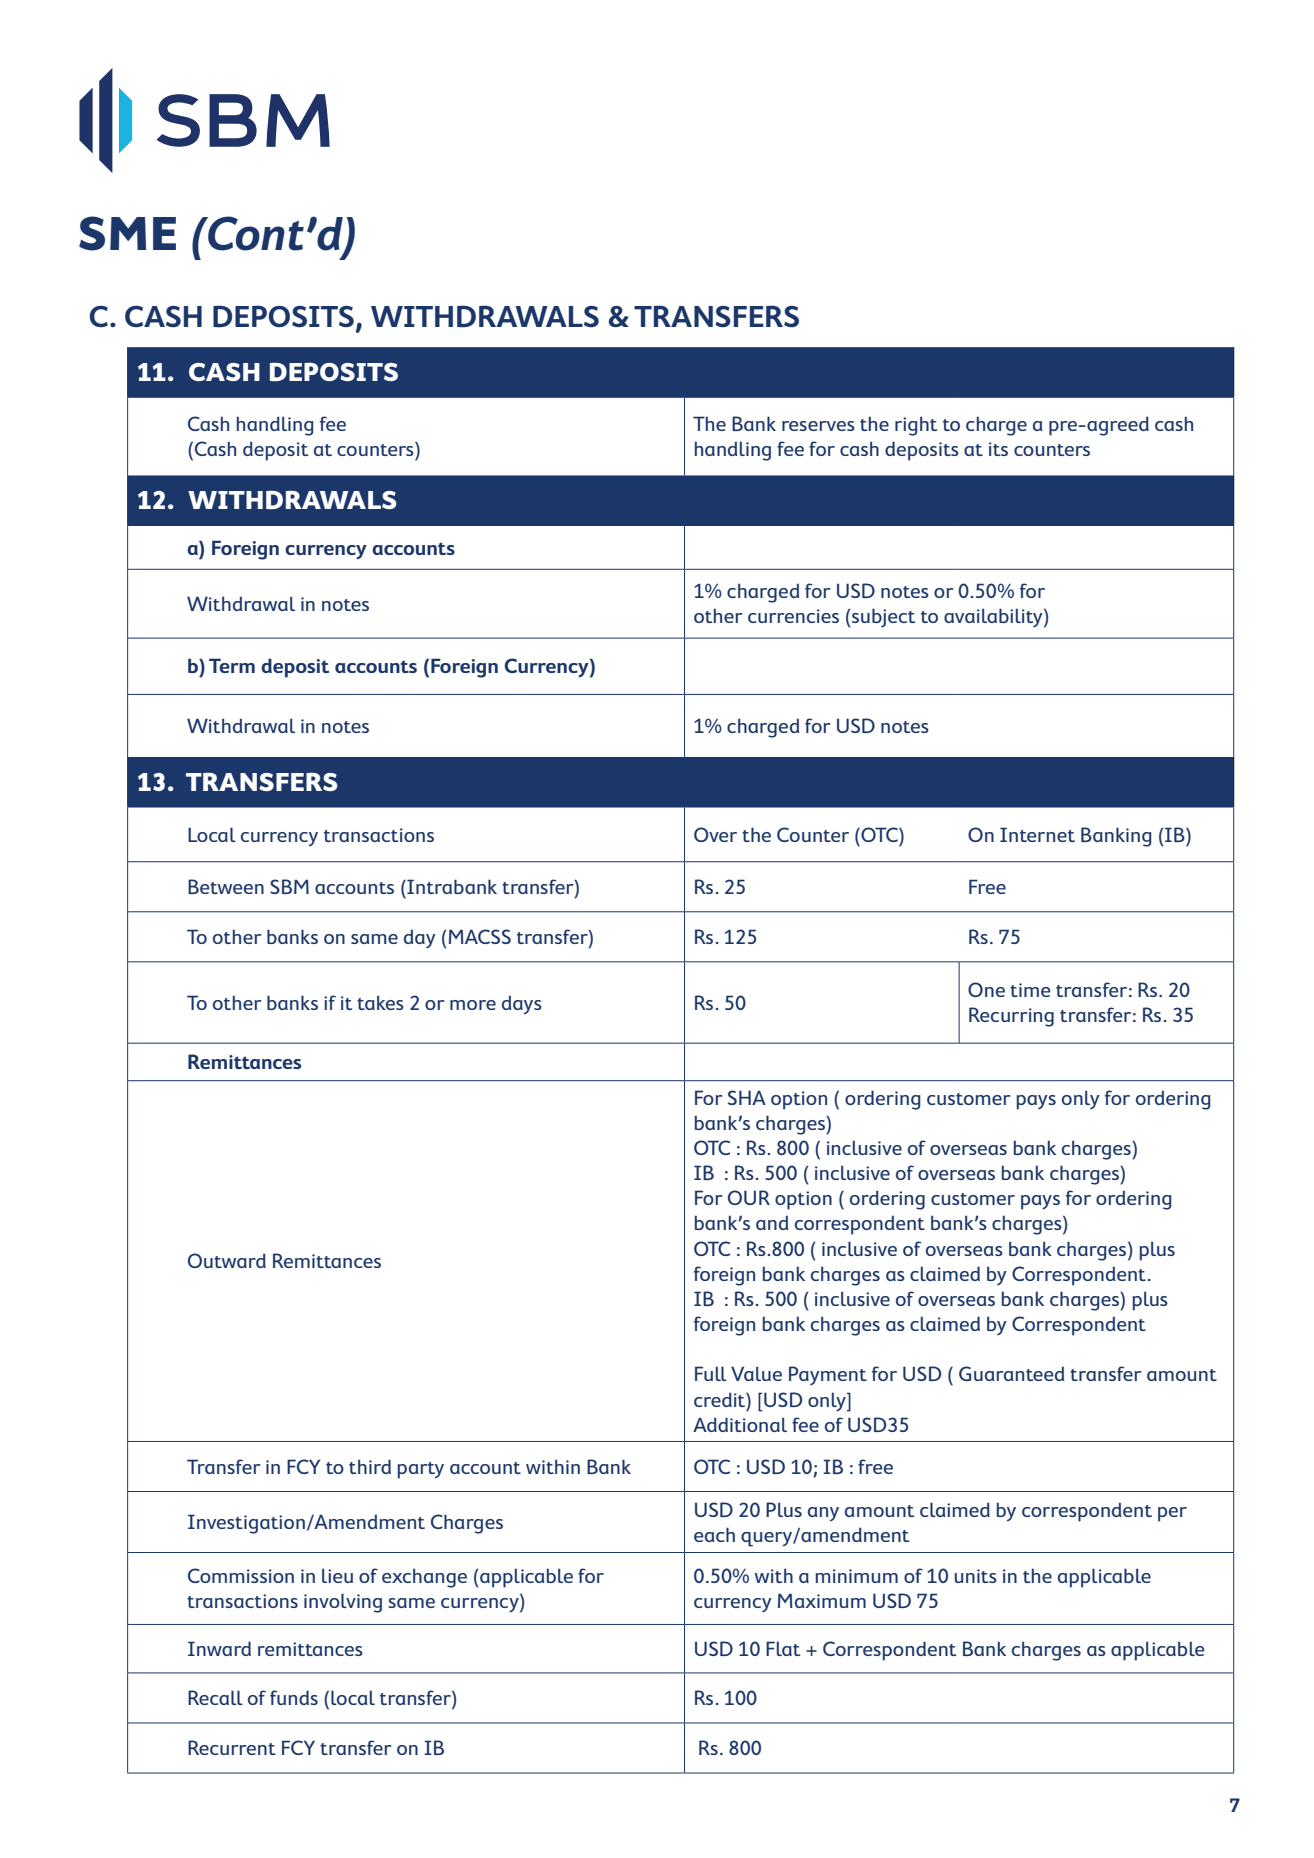 This page has height=1858, width=1314. Describe the element at coordinates (711, 1373) in the page. I see `Full` at that location.
